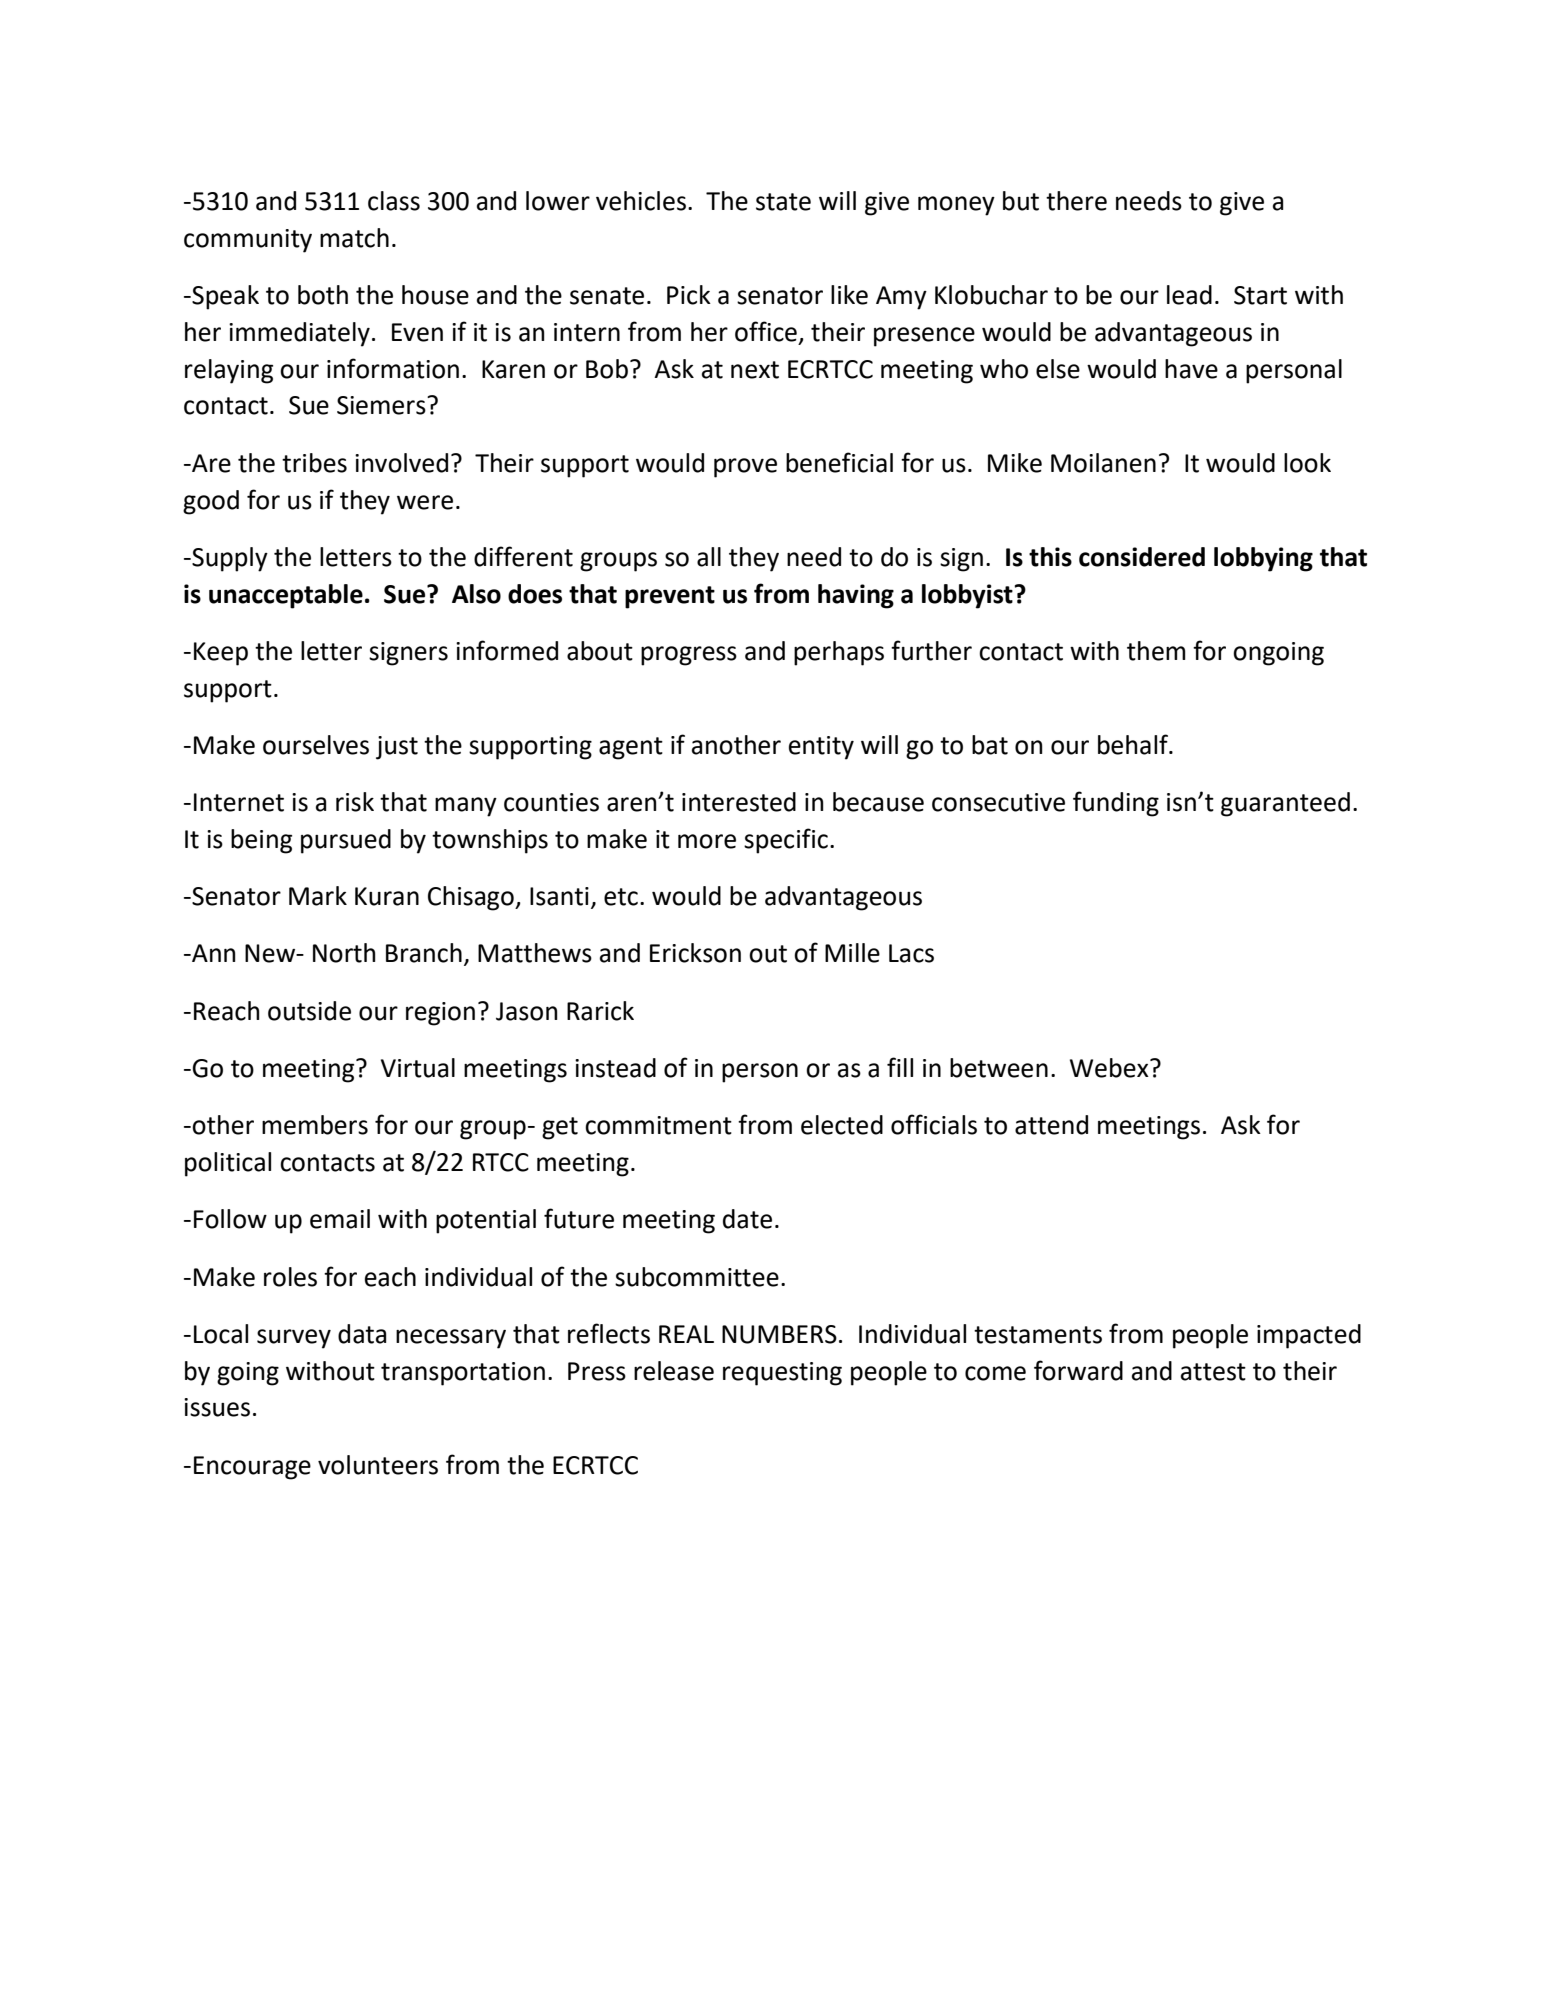 This screenshot has width=1557, height=2015. I want to click on fill, so click(900, 1067).
